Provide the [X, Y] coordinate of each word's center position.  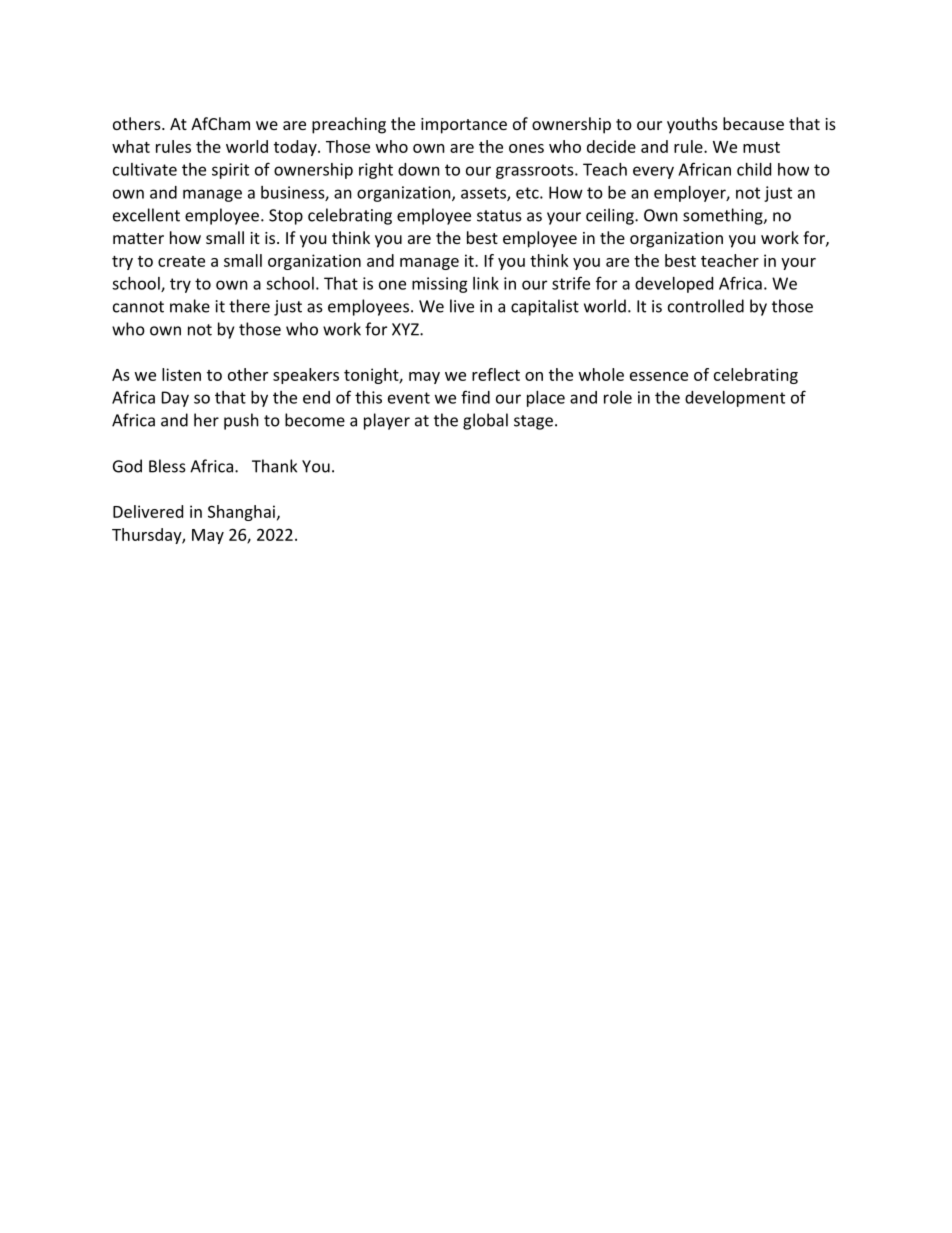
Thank [274, 466]
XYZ [406, 329]
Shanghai [241, 513]
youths [692, 125]
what [131, 146]
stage [533, 422]
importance [464, 126]
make [190, 306]
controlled [706, 306]
